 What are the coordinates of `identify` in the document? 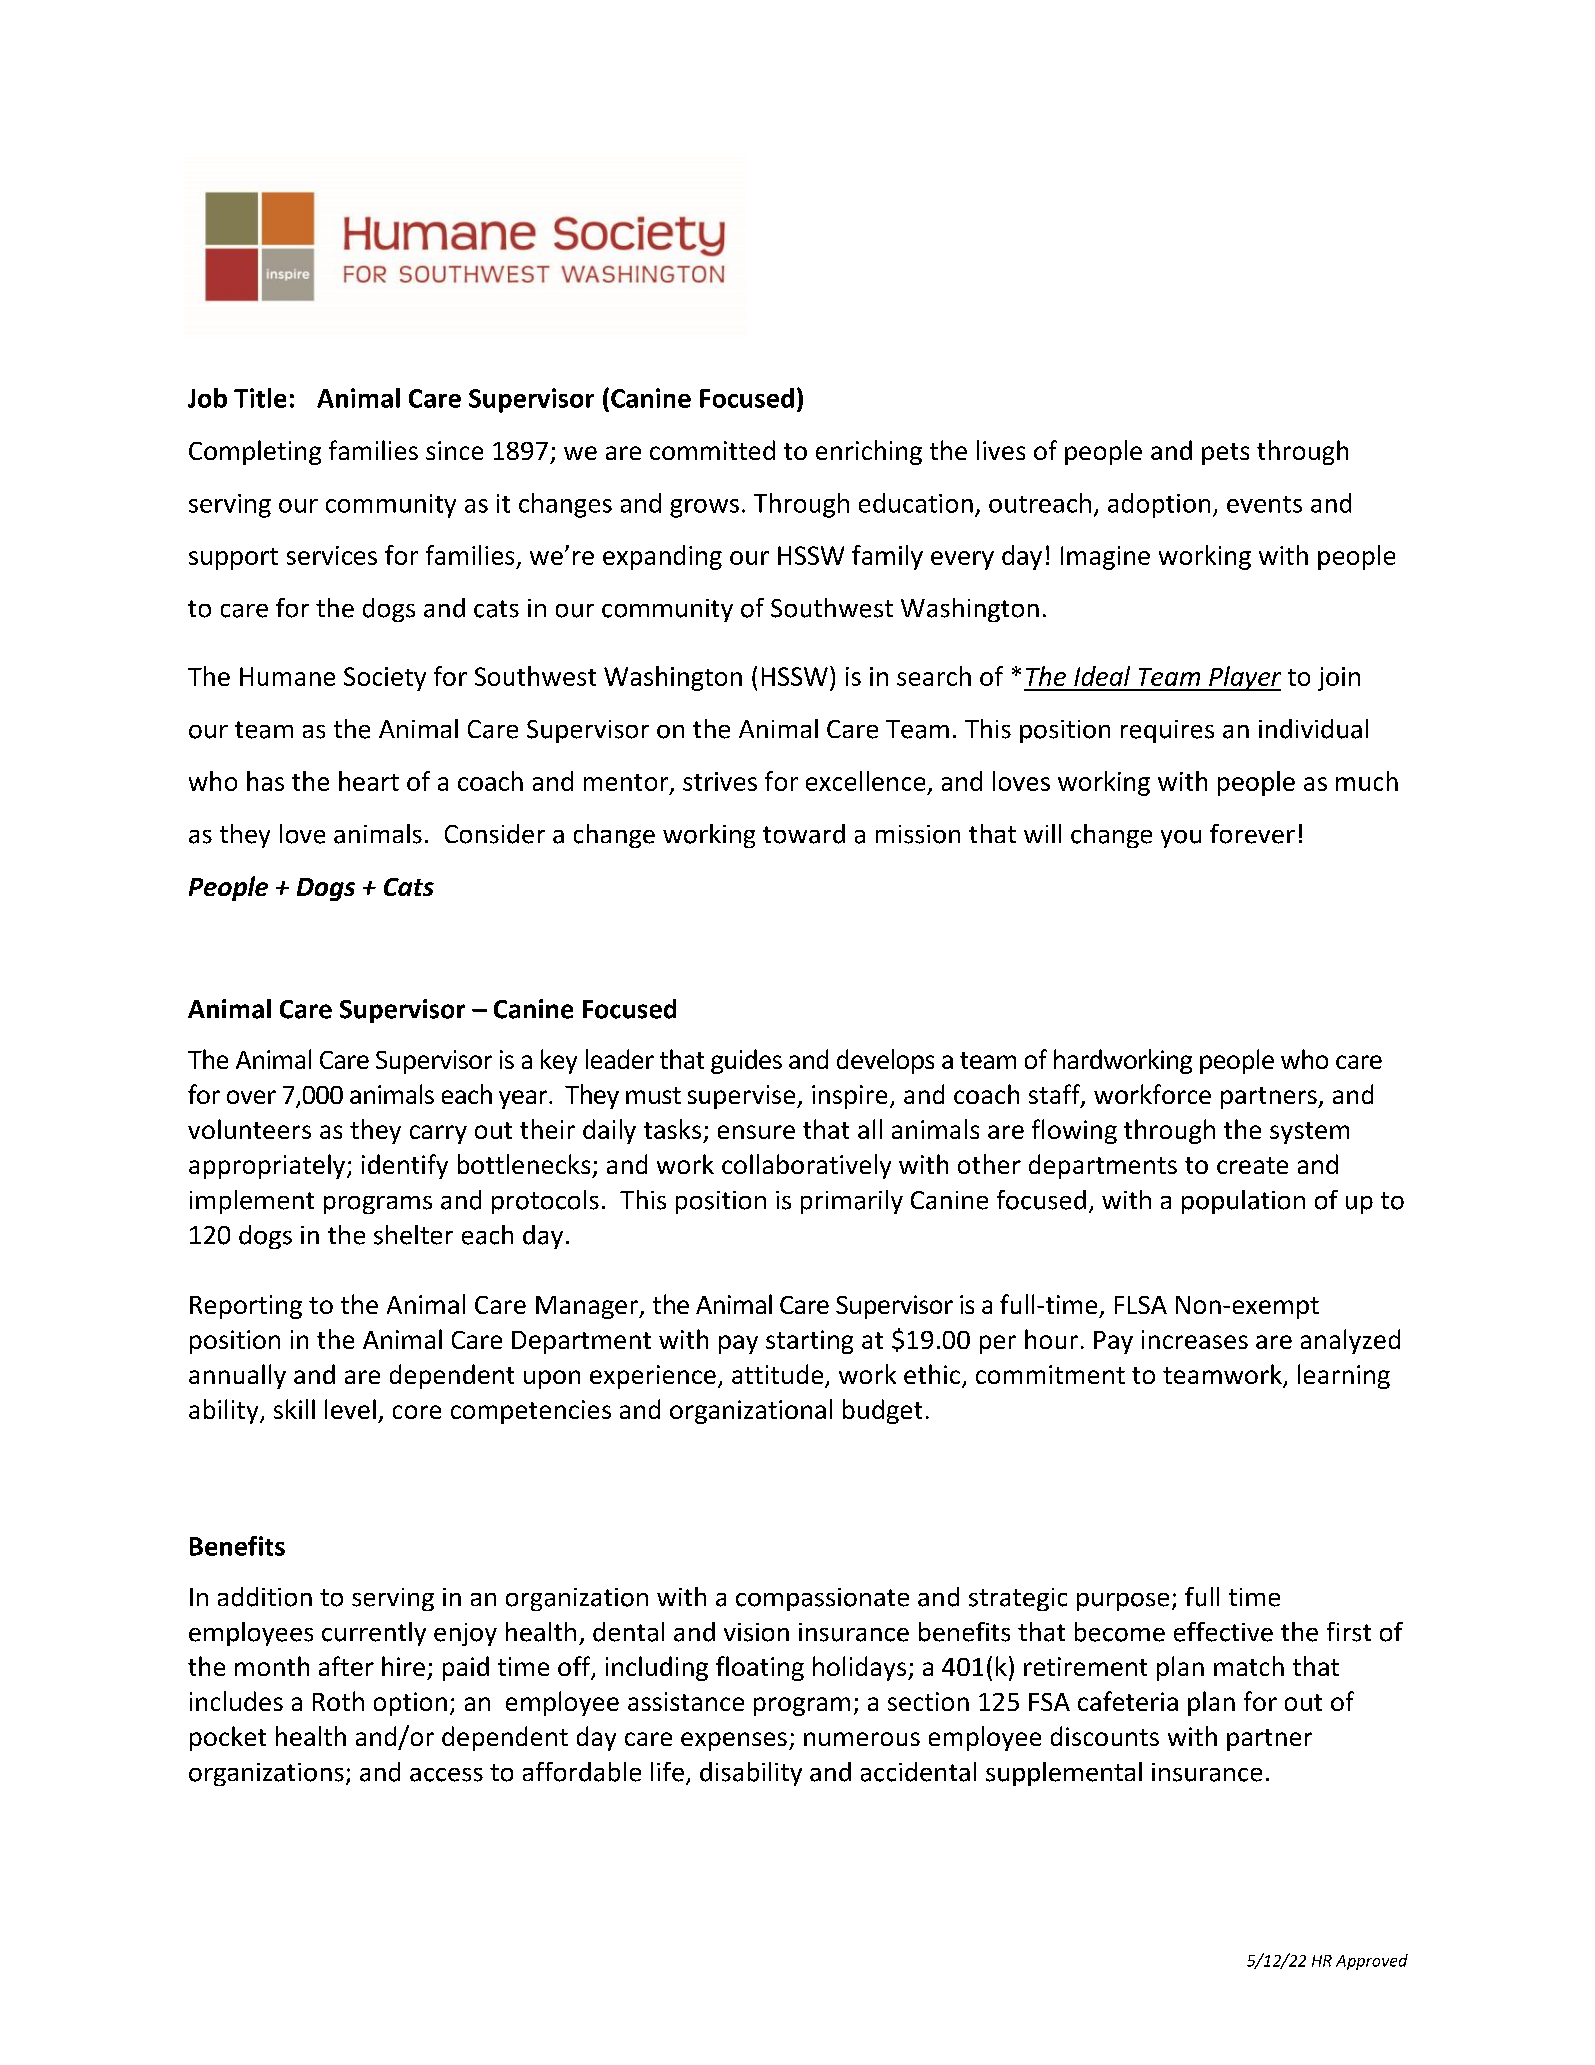 It's located at (405, 1166).
